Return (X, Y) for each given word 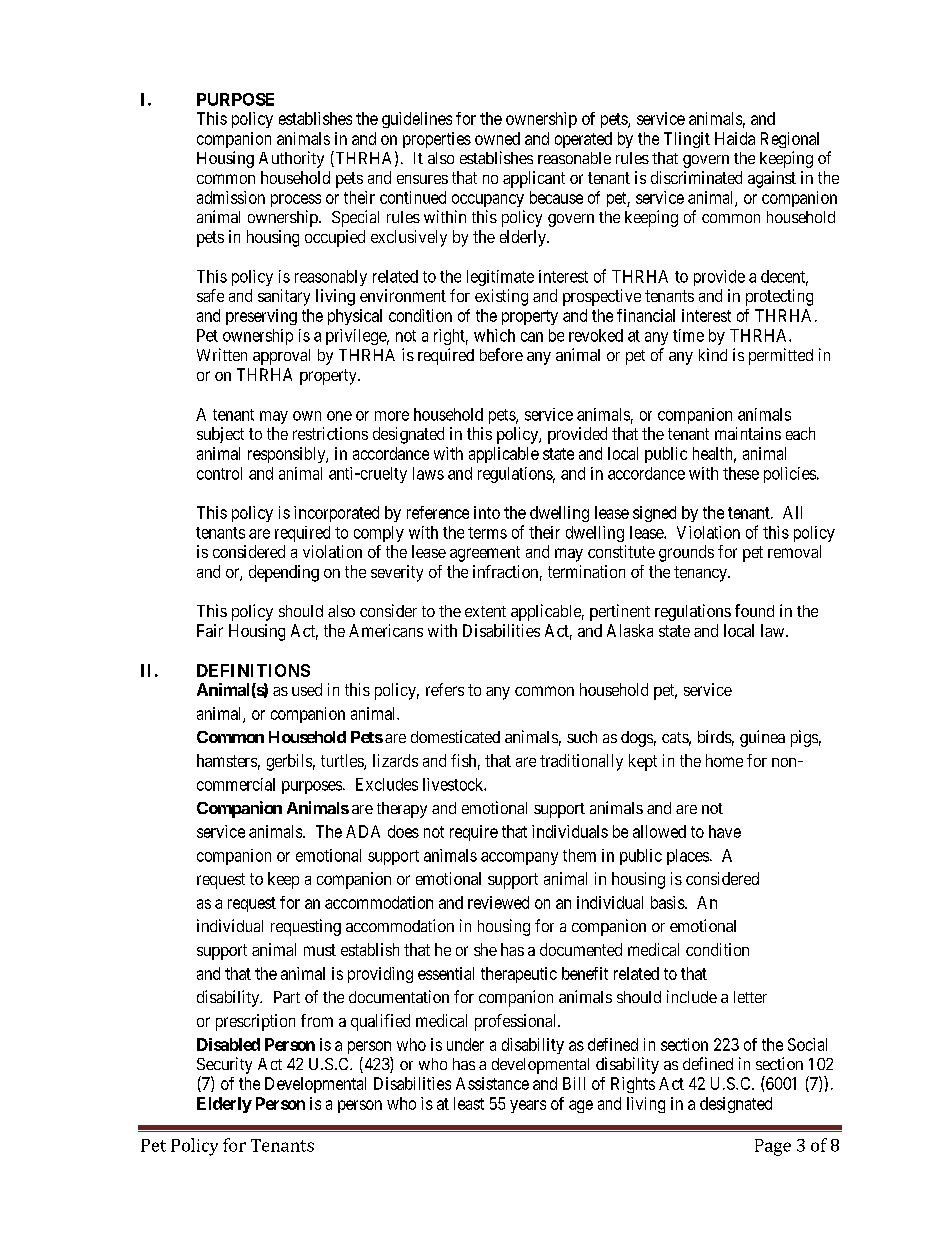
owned (497, 138)
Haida (735, 138)
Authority (291, 159)
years (528, 1106)
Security (224, 1065)
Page (773, 1147)
